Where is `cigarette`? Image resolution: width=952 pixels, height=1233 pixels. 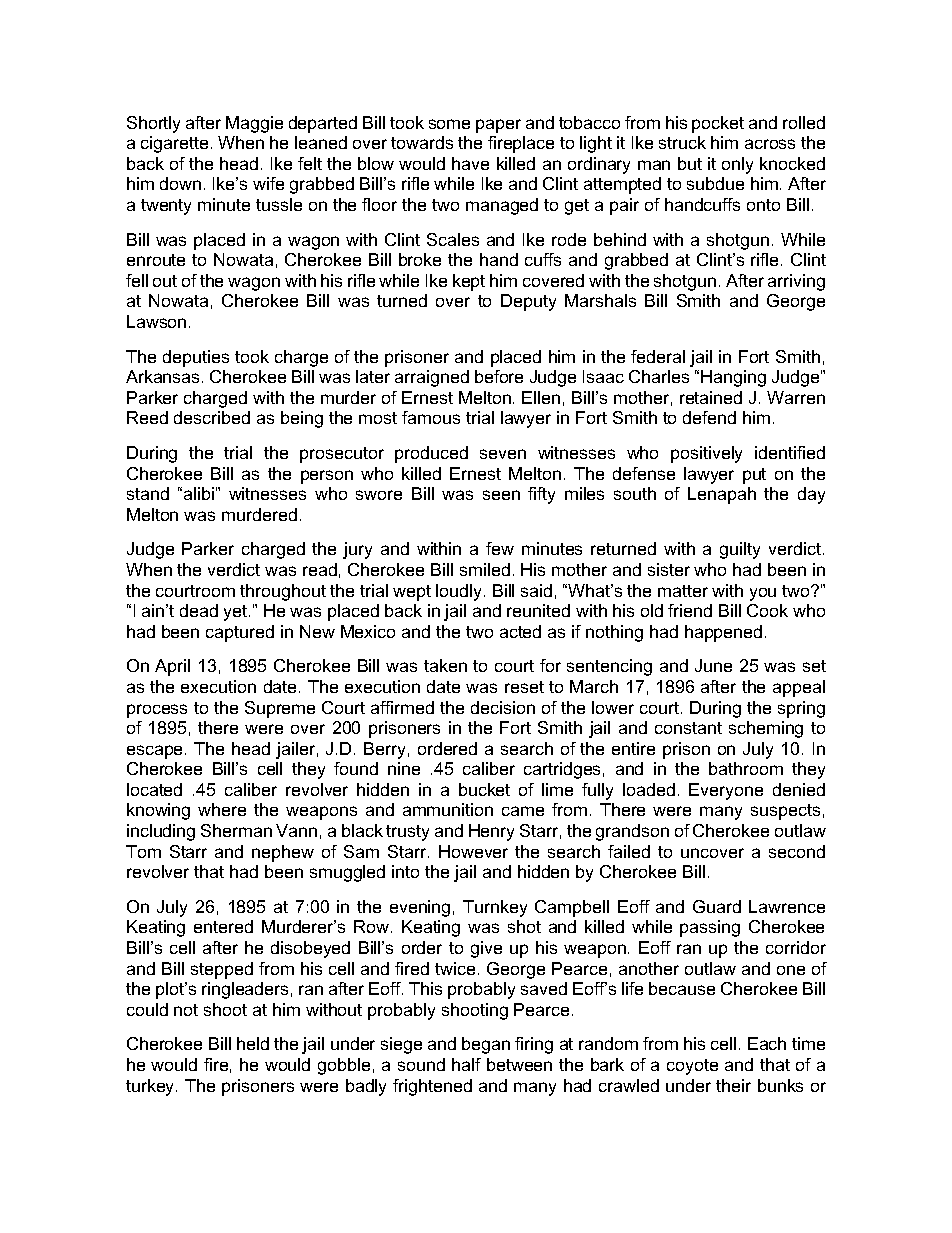
cigarette is located at coordinates (174, 144).
